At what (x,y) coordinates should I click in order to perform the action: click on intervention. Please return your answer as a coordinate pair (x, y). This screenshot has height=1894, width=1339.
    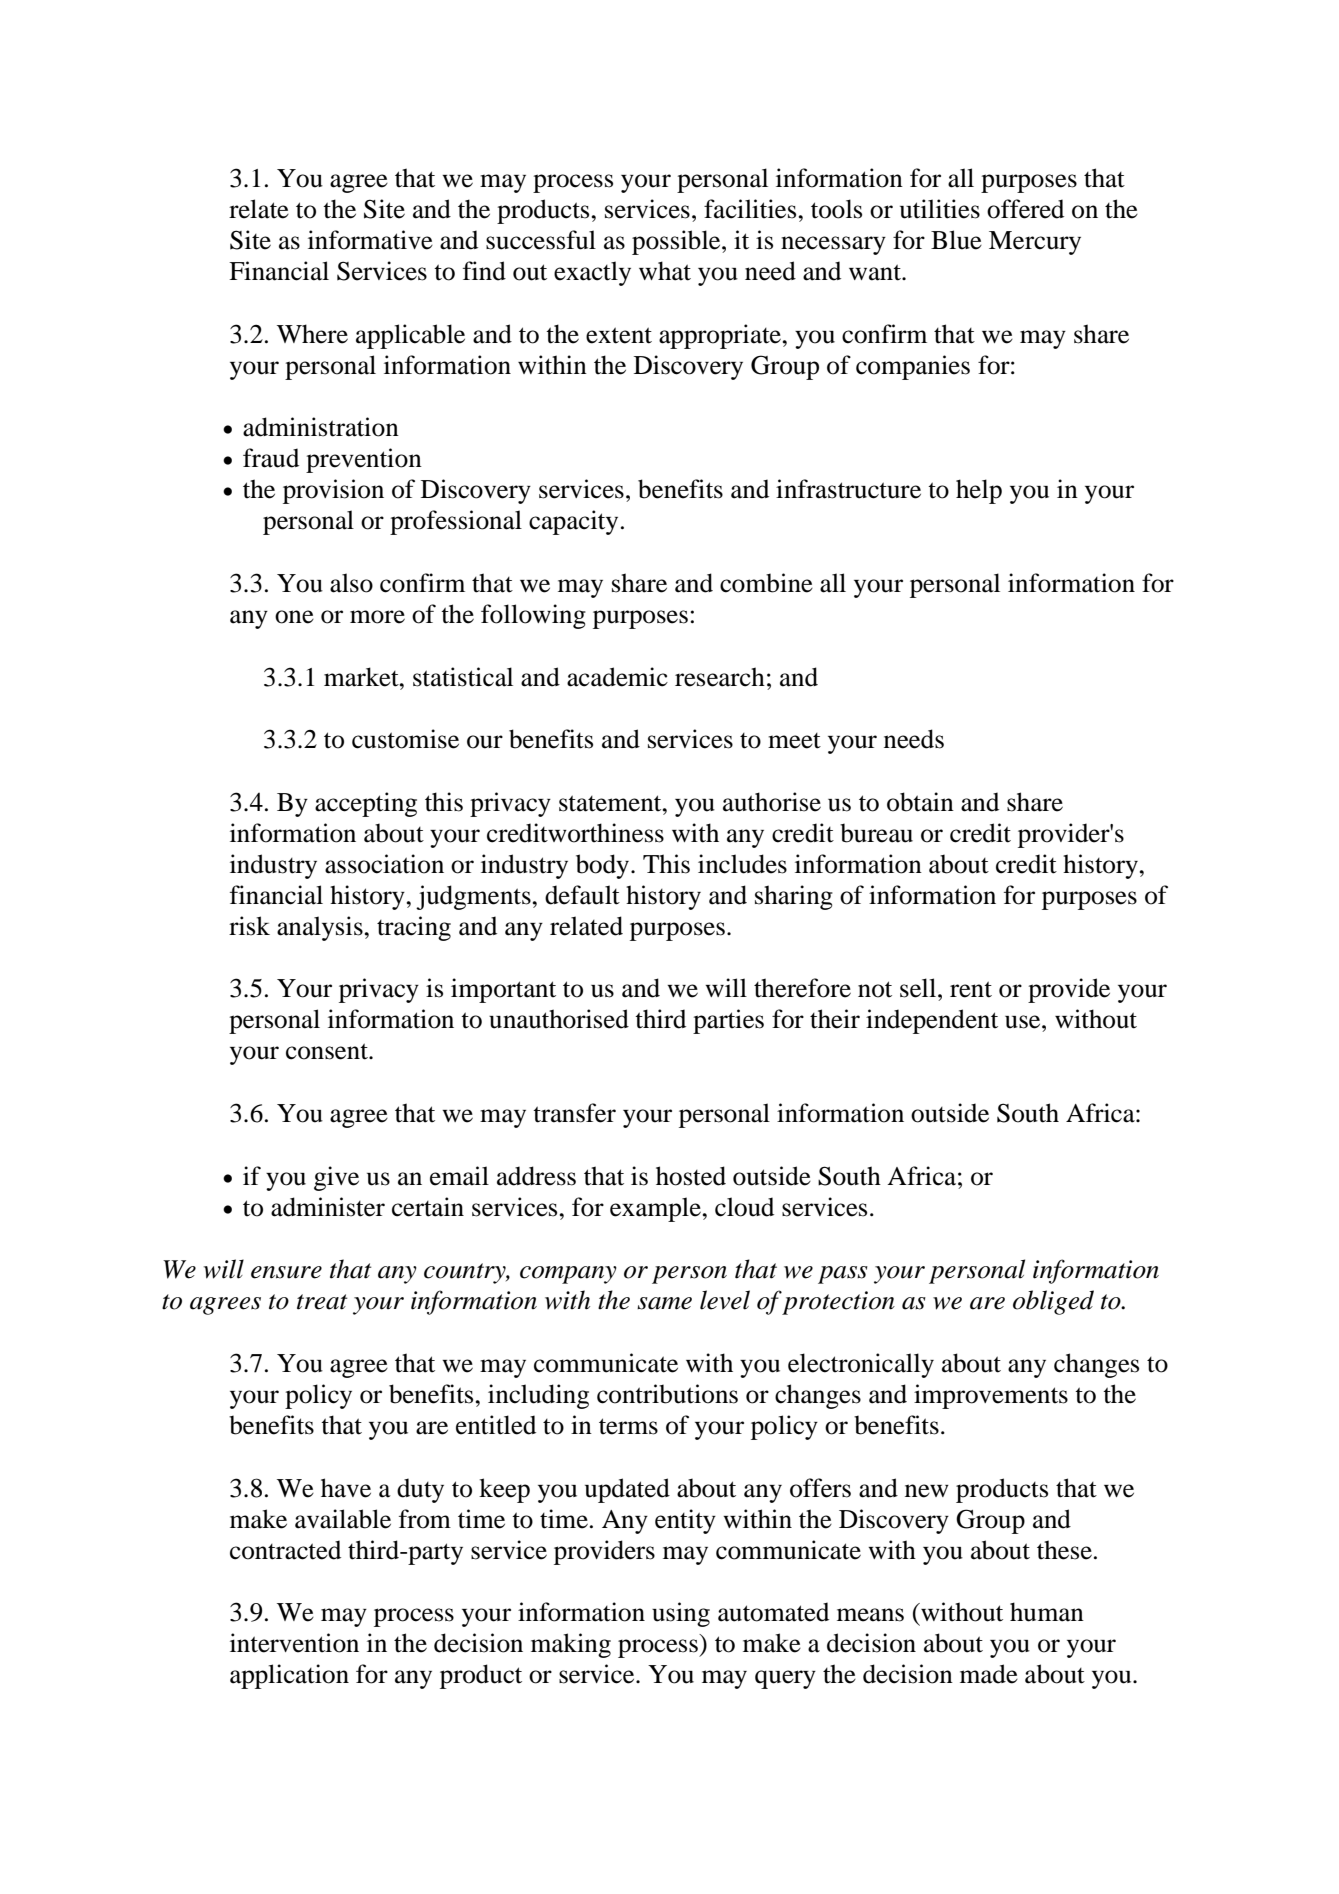
    Looking at the image, I should click on (294, 1643).
